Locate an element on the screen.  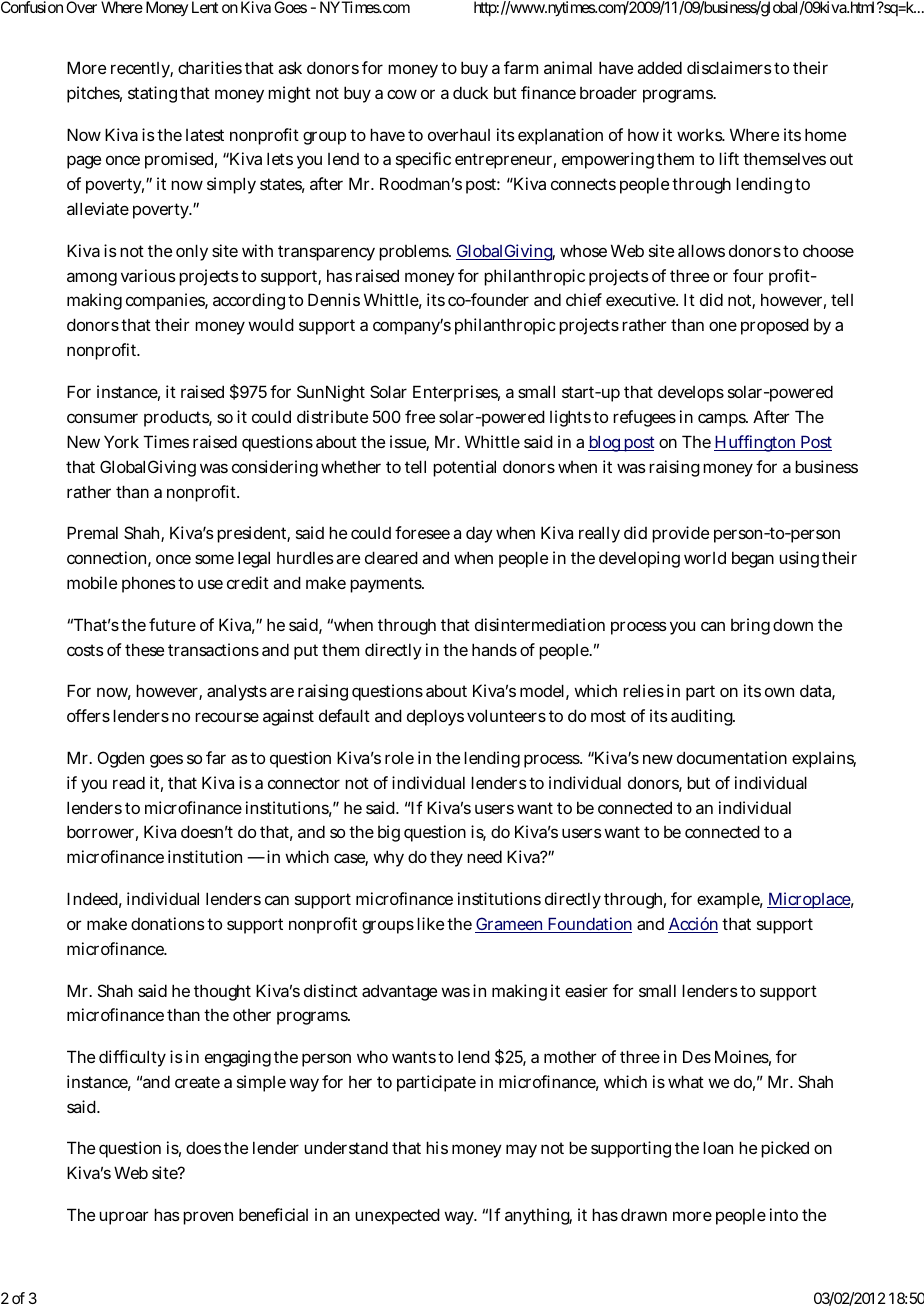
donations is located at coordinates (168, 923).
